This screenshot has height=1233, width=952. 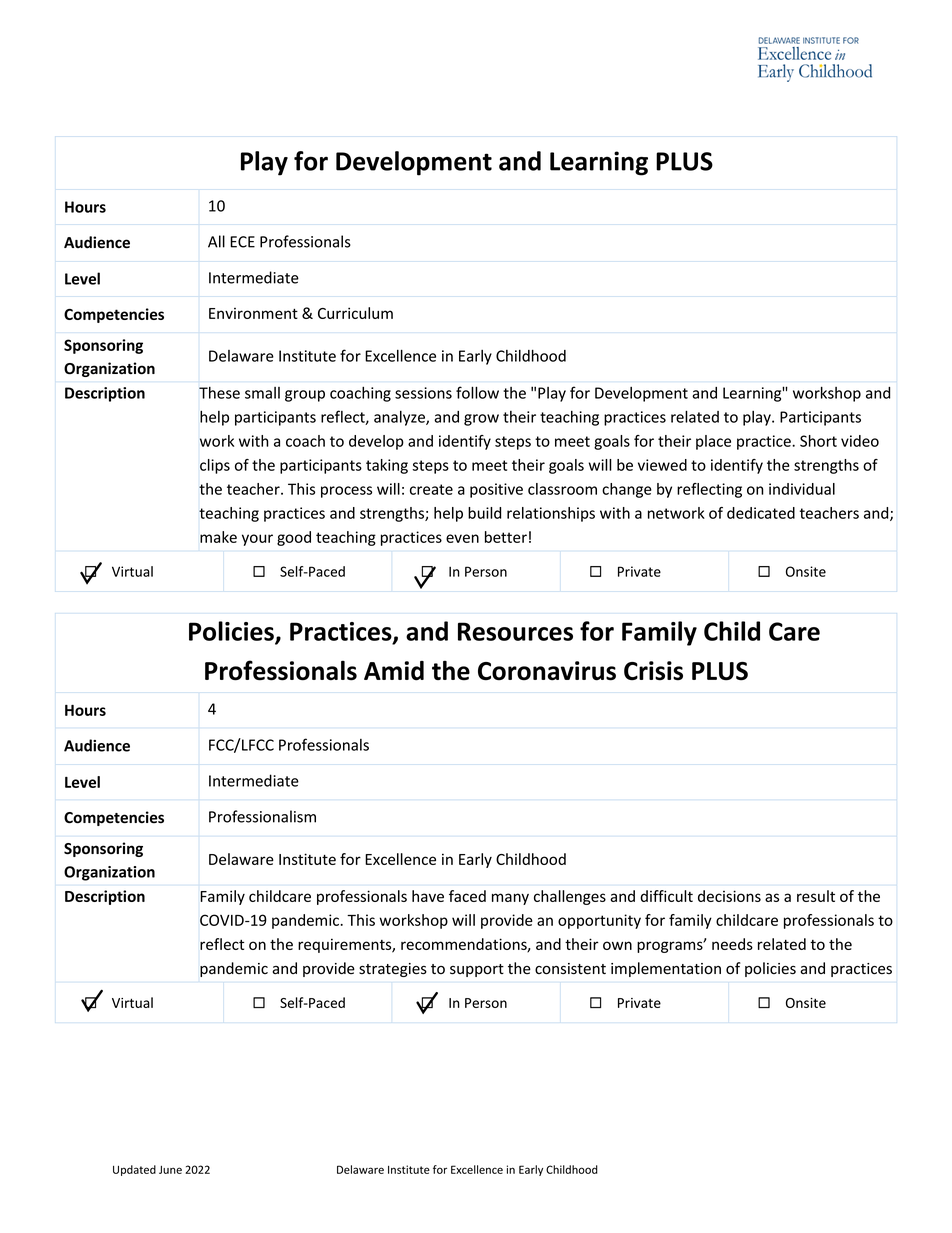 What do you see at coordinates (496, 490) in the screenshot?
I see `positive` at bounding box center [496, 490].
